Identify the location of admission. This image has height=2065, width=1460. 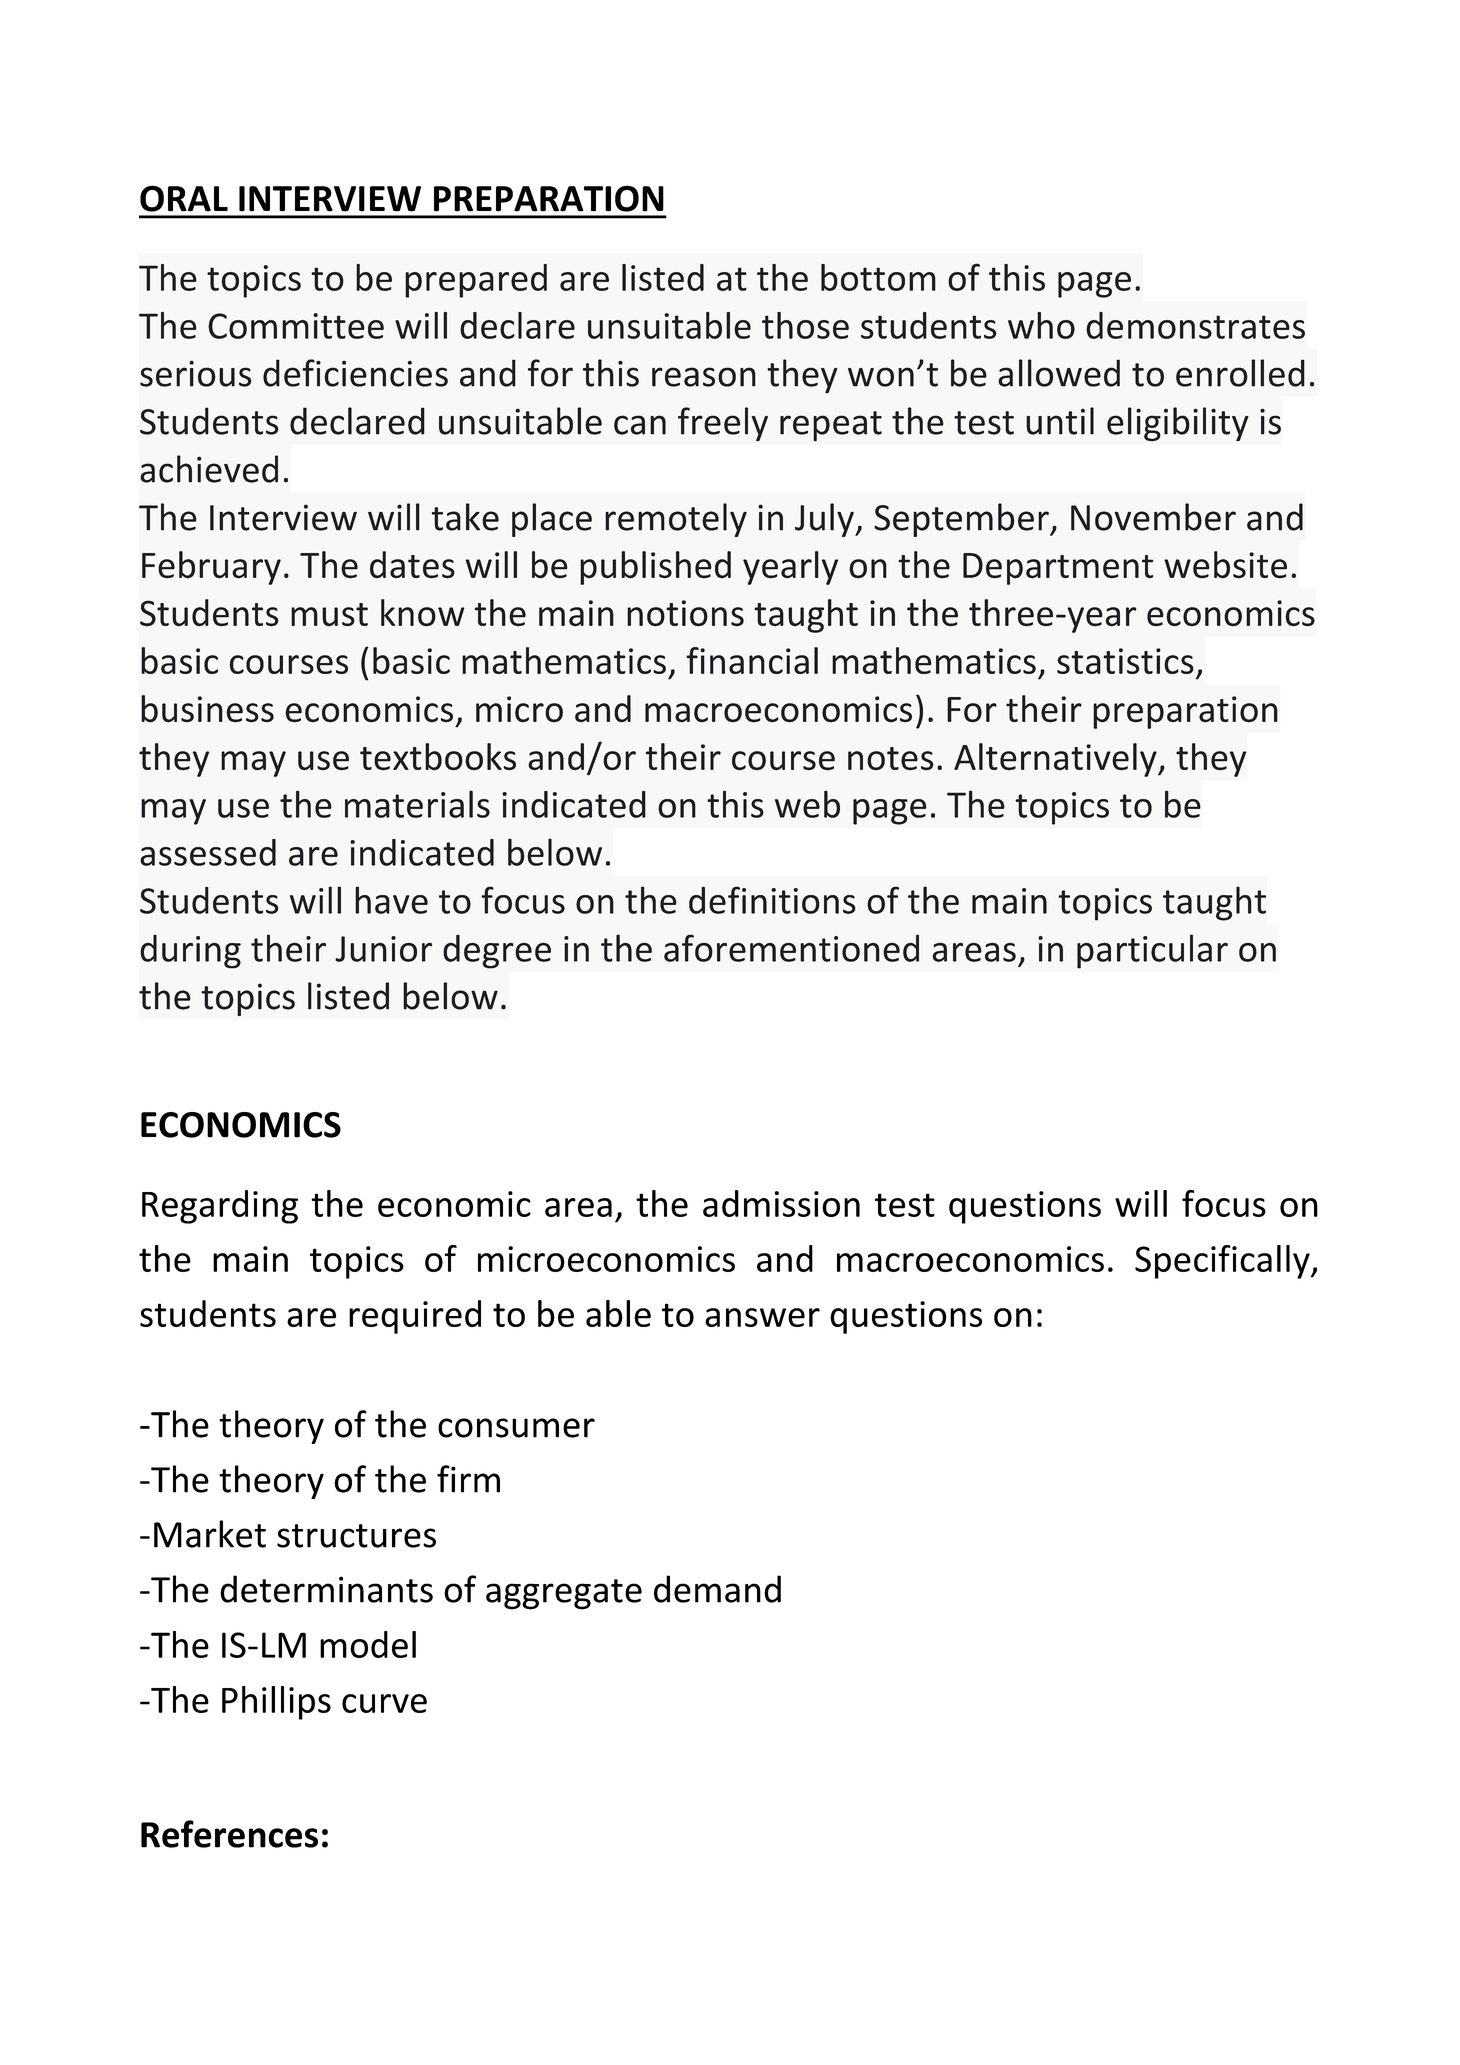
(781, 1203).
